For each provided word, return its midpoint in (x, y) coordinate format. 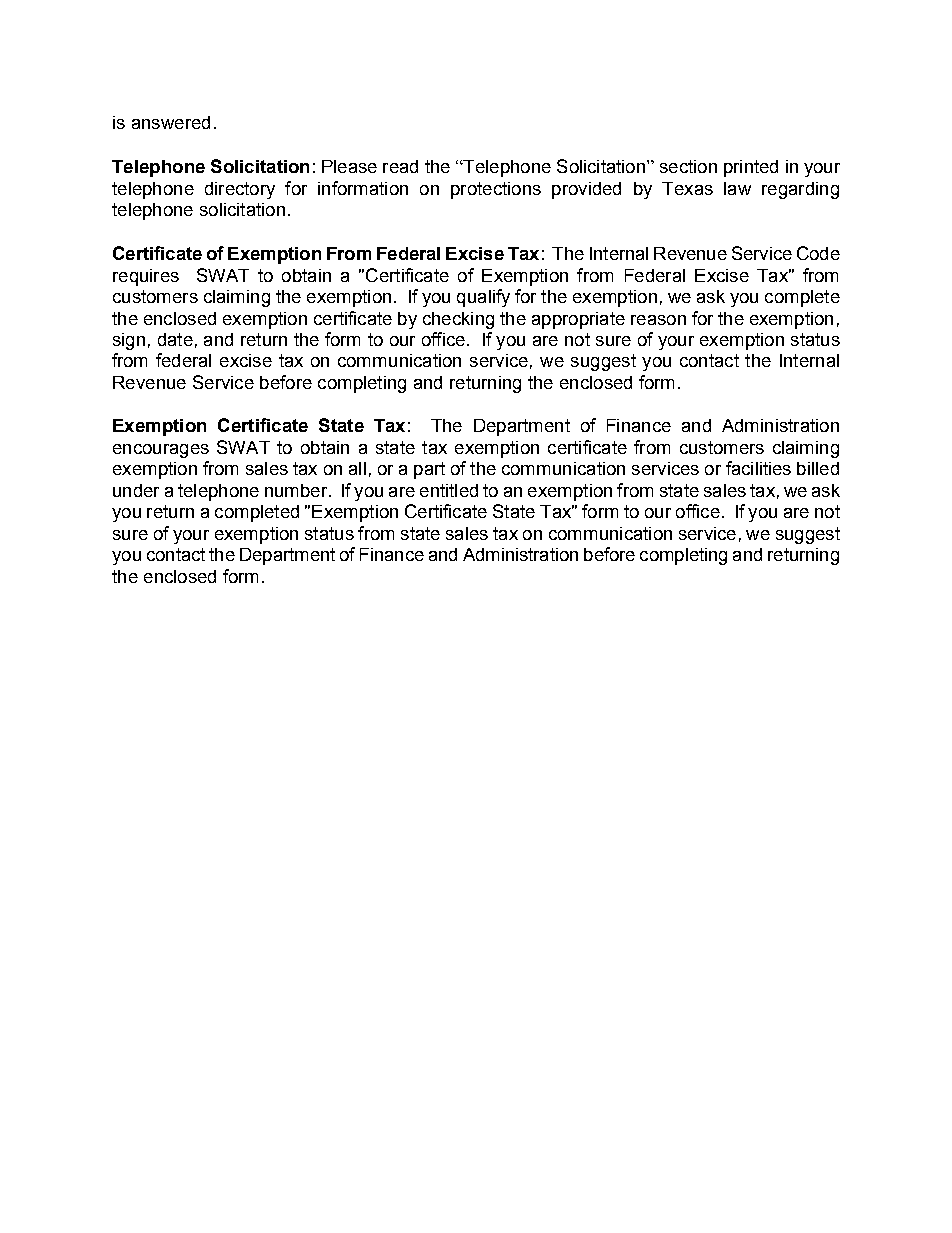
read (400, 166)
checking (458, 320)
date (175, 339)
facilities (758, 468)
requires (146, 277)
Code (818, 253)
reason (658, 320)
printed (751, 168)
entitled (449, 490)
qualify (483, 298)
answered (171, 122)
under (136, 490)
